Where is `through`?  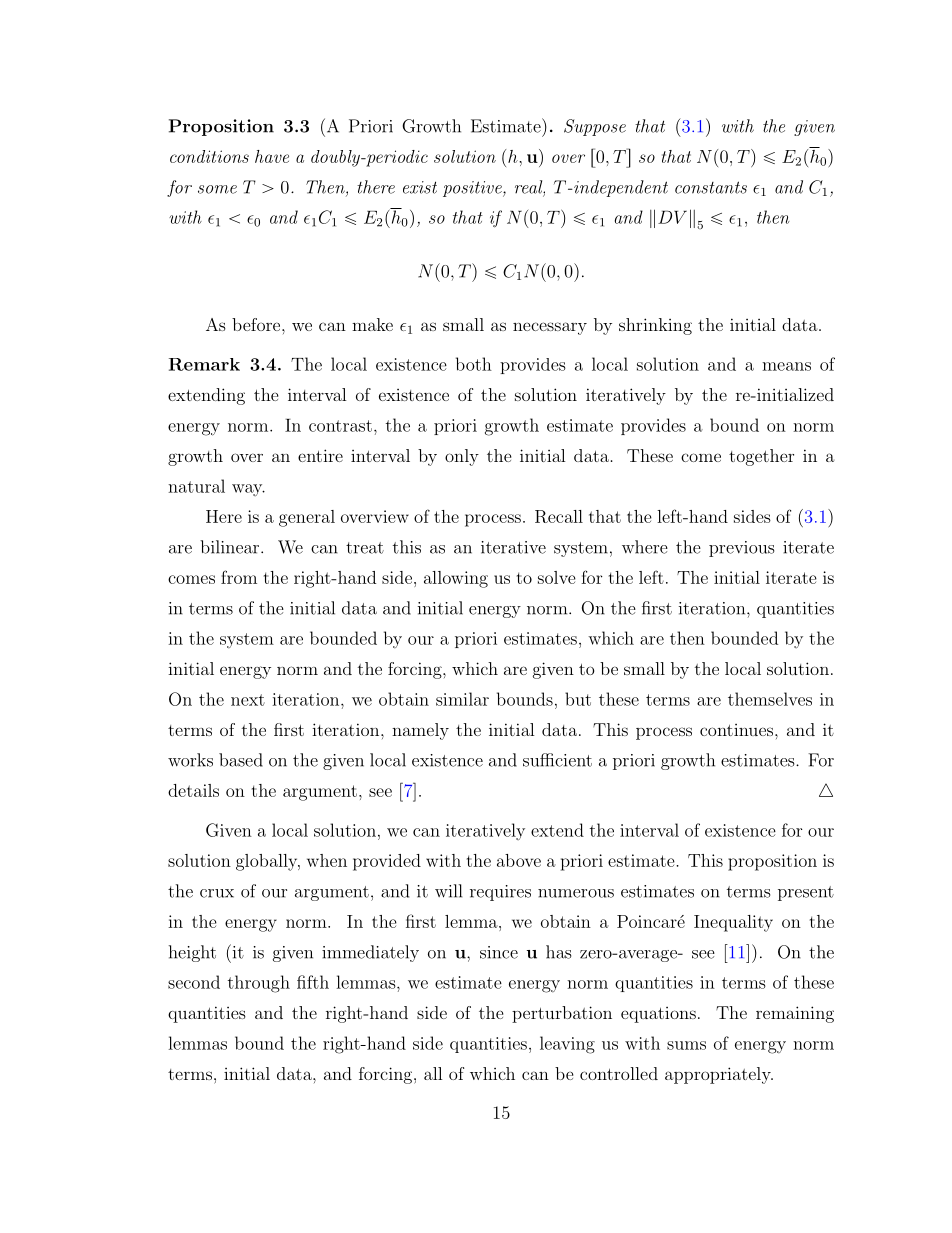 through is located at coordinates (259, 984).
